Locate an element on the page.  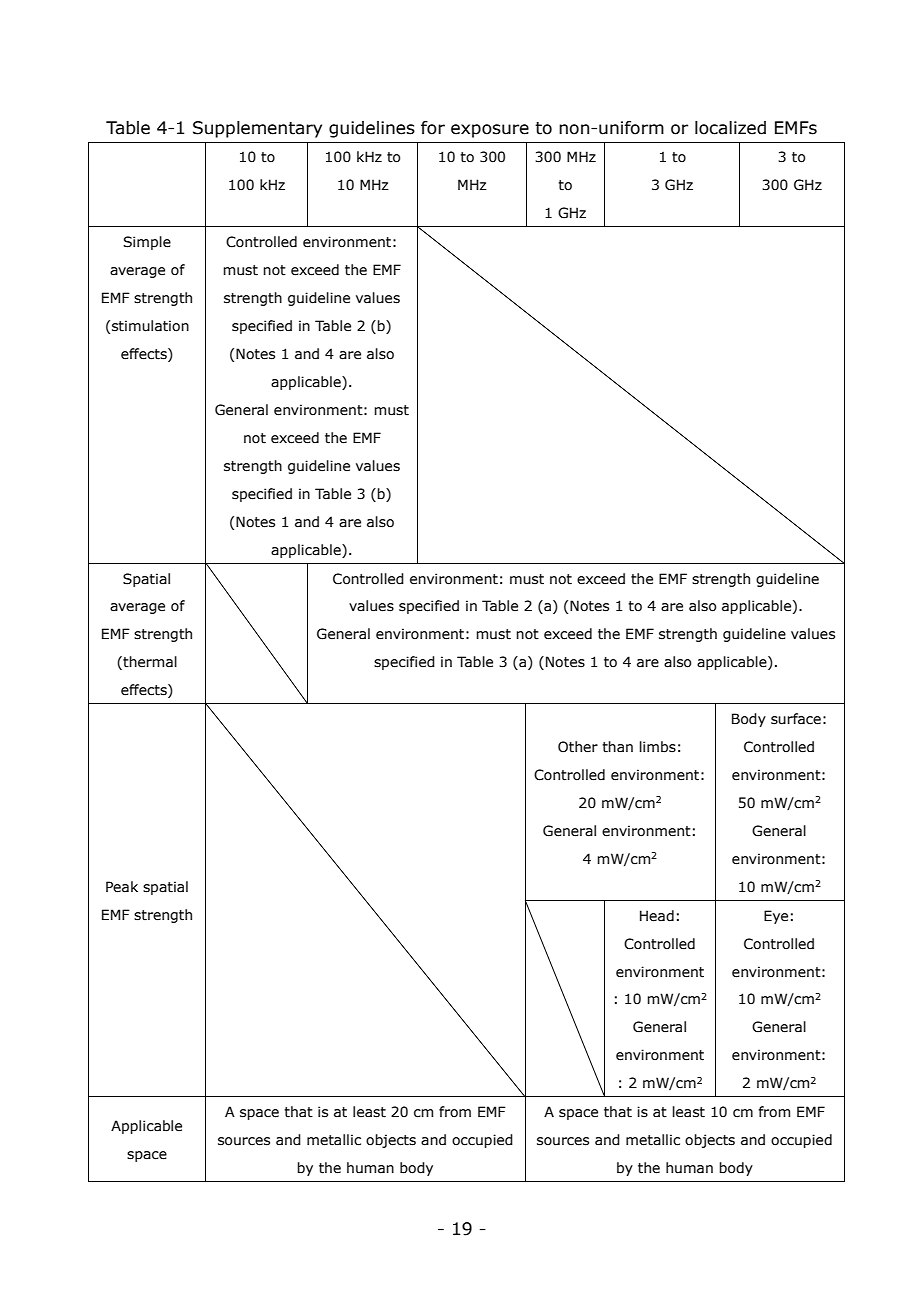
exposure is located at coordinates (490, 131).
